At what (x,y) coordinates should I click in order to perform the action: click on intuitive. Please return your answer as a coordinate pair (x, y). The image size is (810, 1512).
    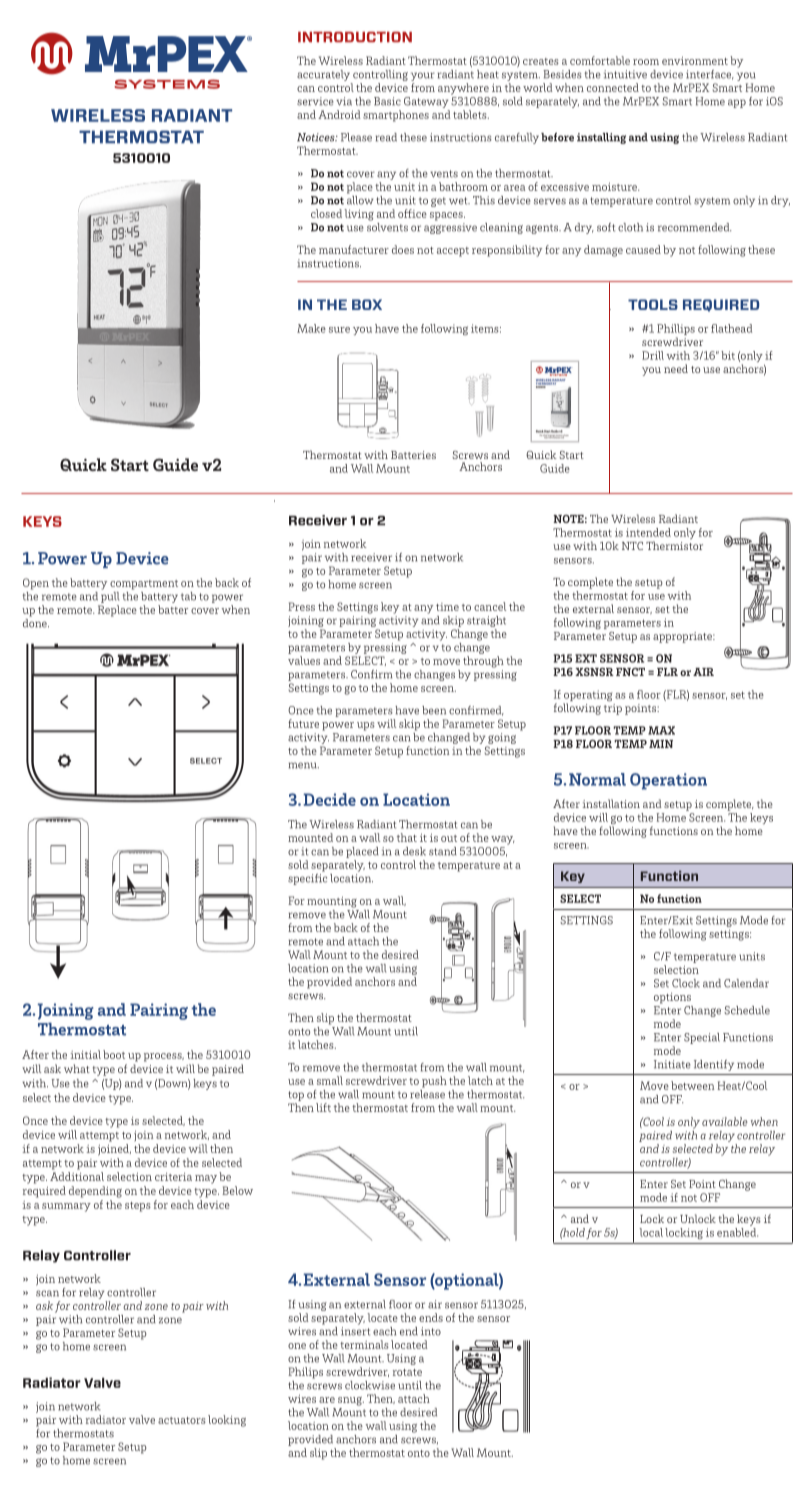
    Looking at the image, I should click on (625, 74).
